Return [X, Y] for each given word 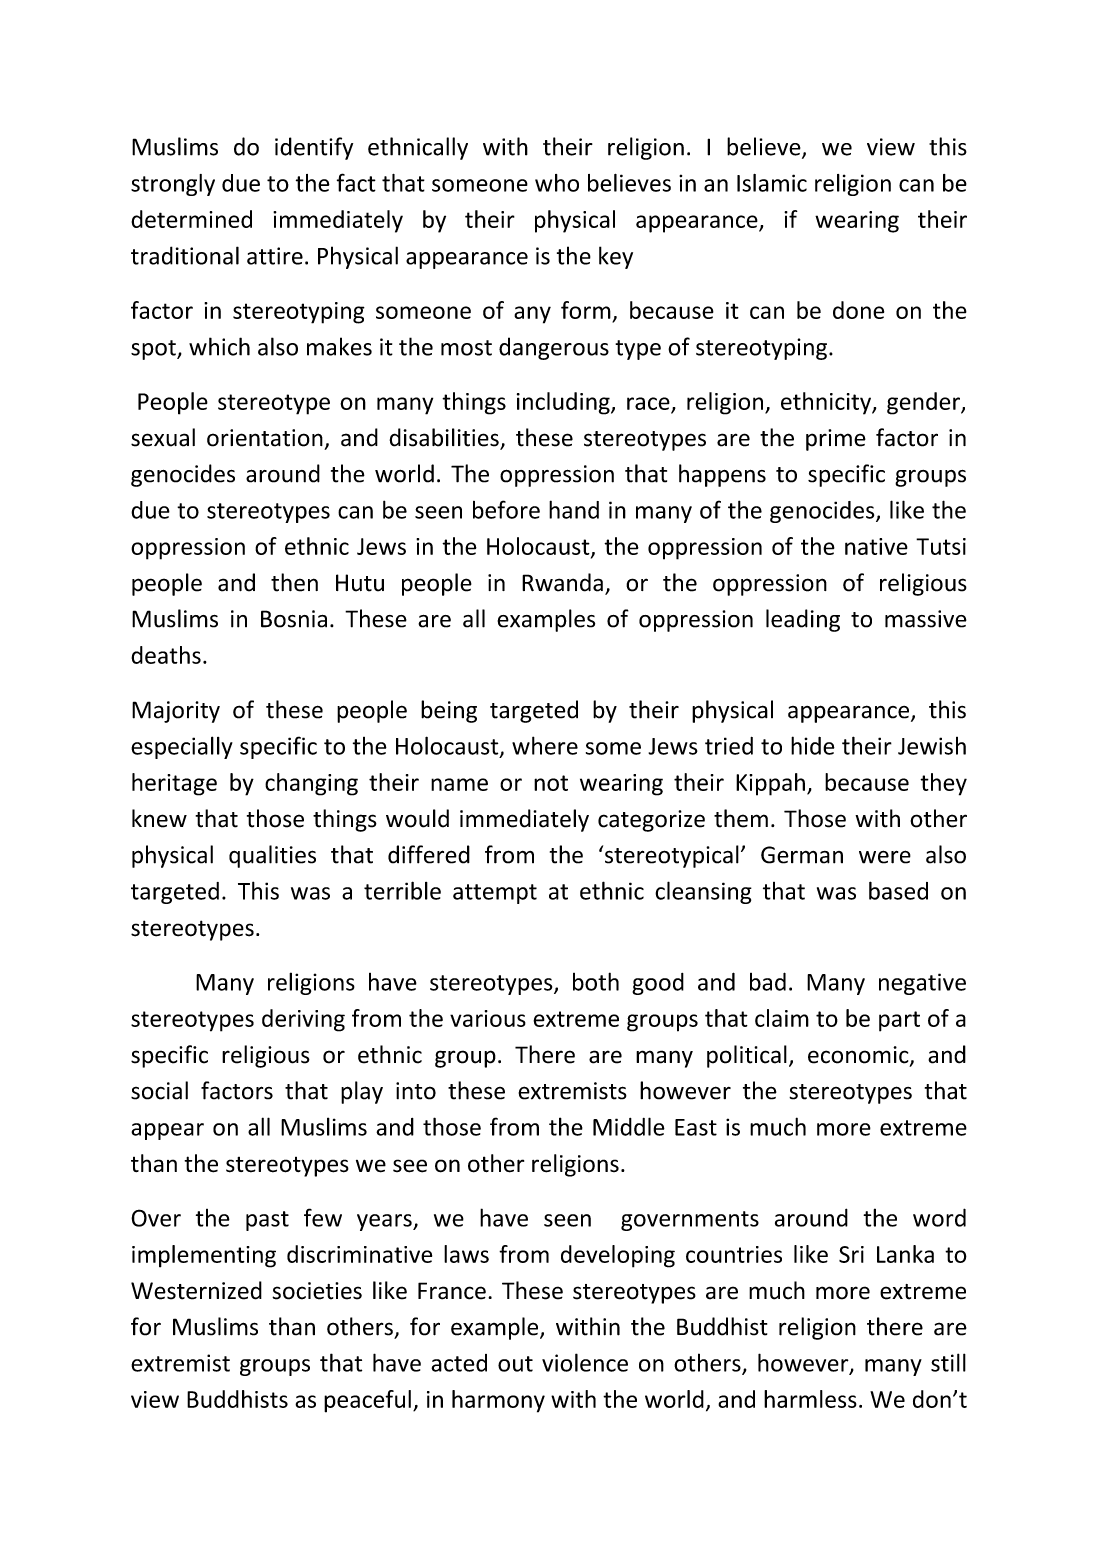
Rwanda [562, 582]
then [294, 582]
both [596, 981]
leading [803, 620]
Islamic [772, 183]
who [557, 183]
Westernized [196, 1290]
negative [922, 984]
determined [191, 219]
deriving [303, 1020]
